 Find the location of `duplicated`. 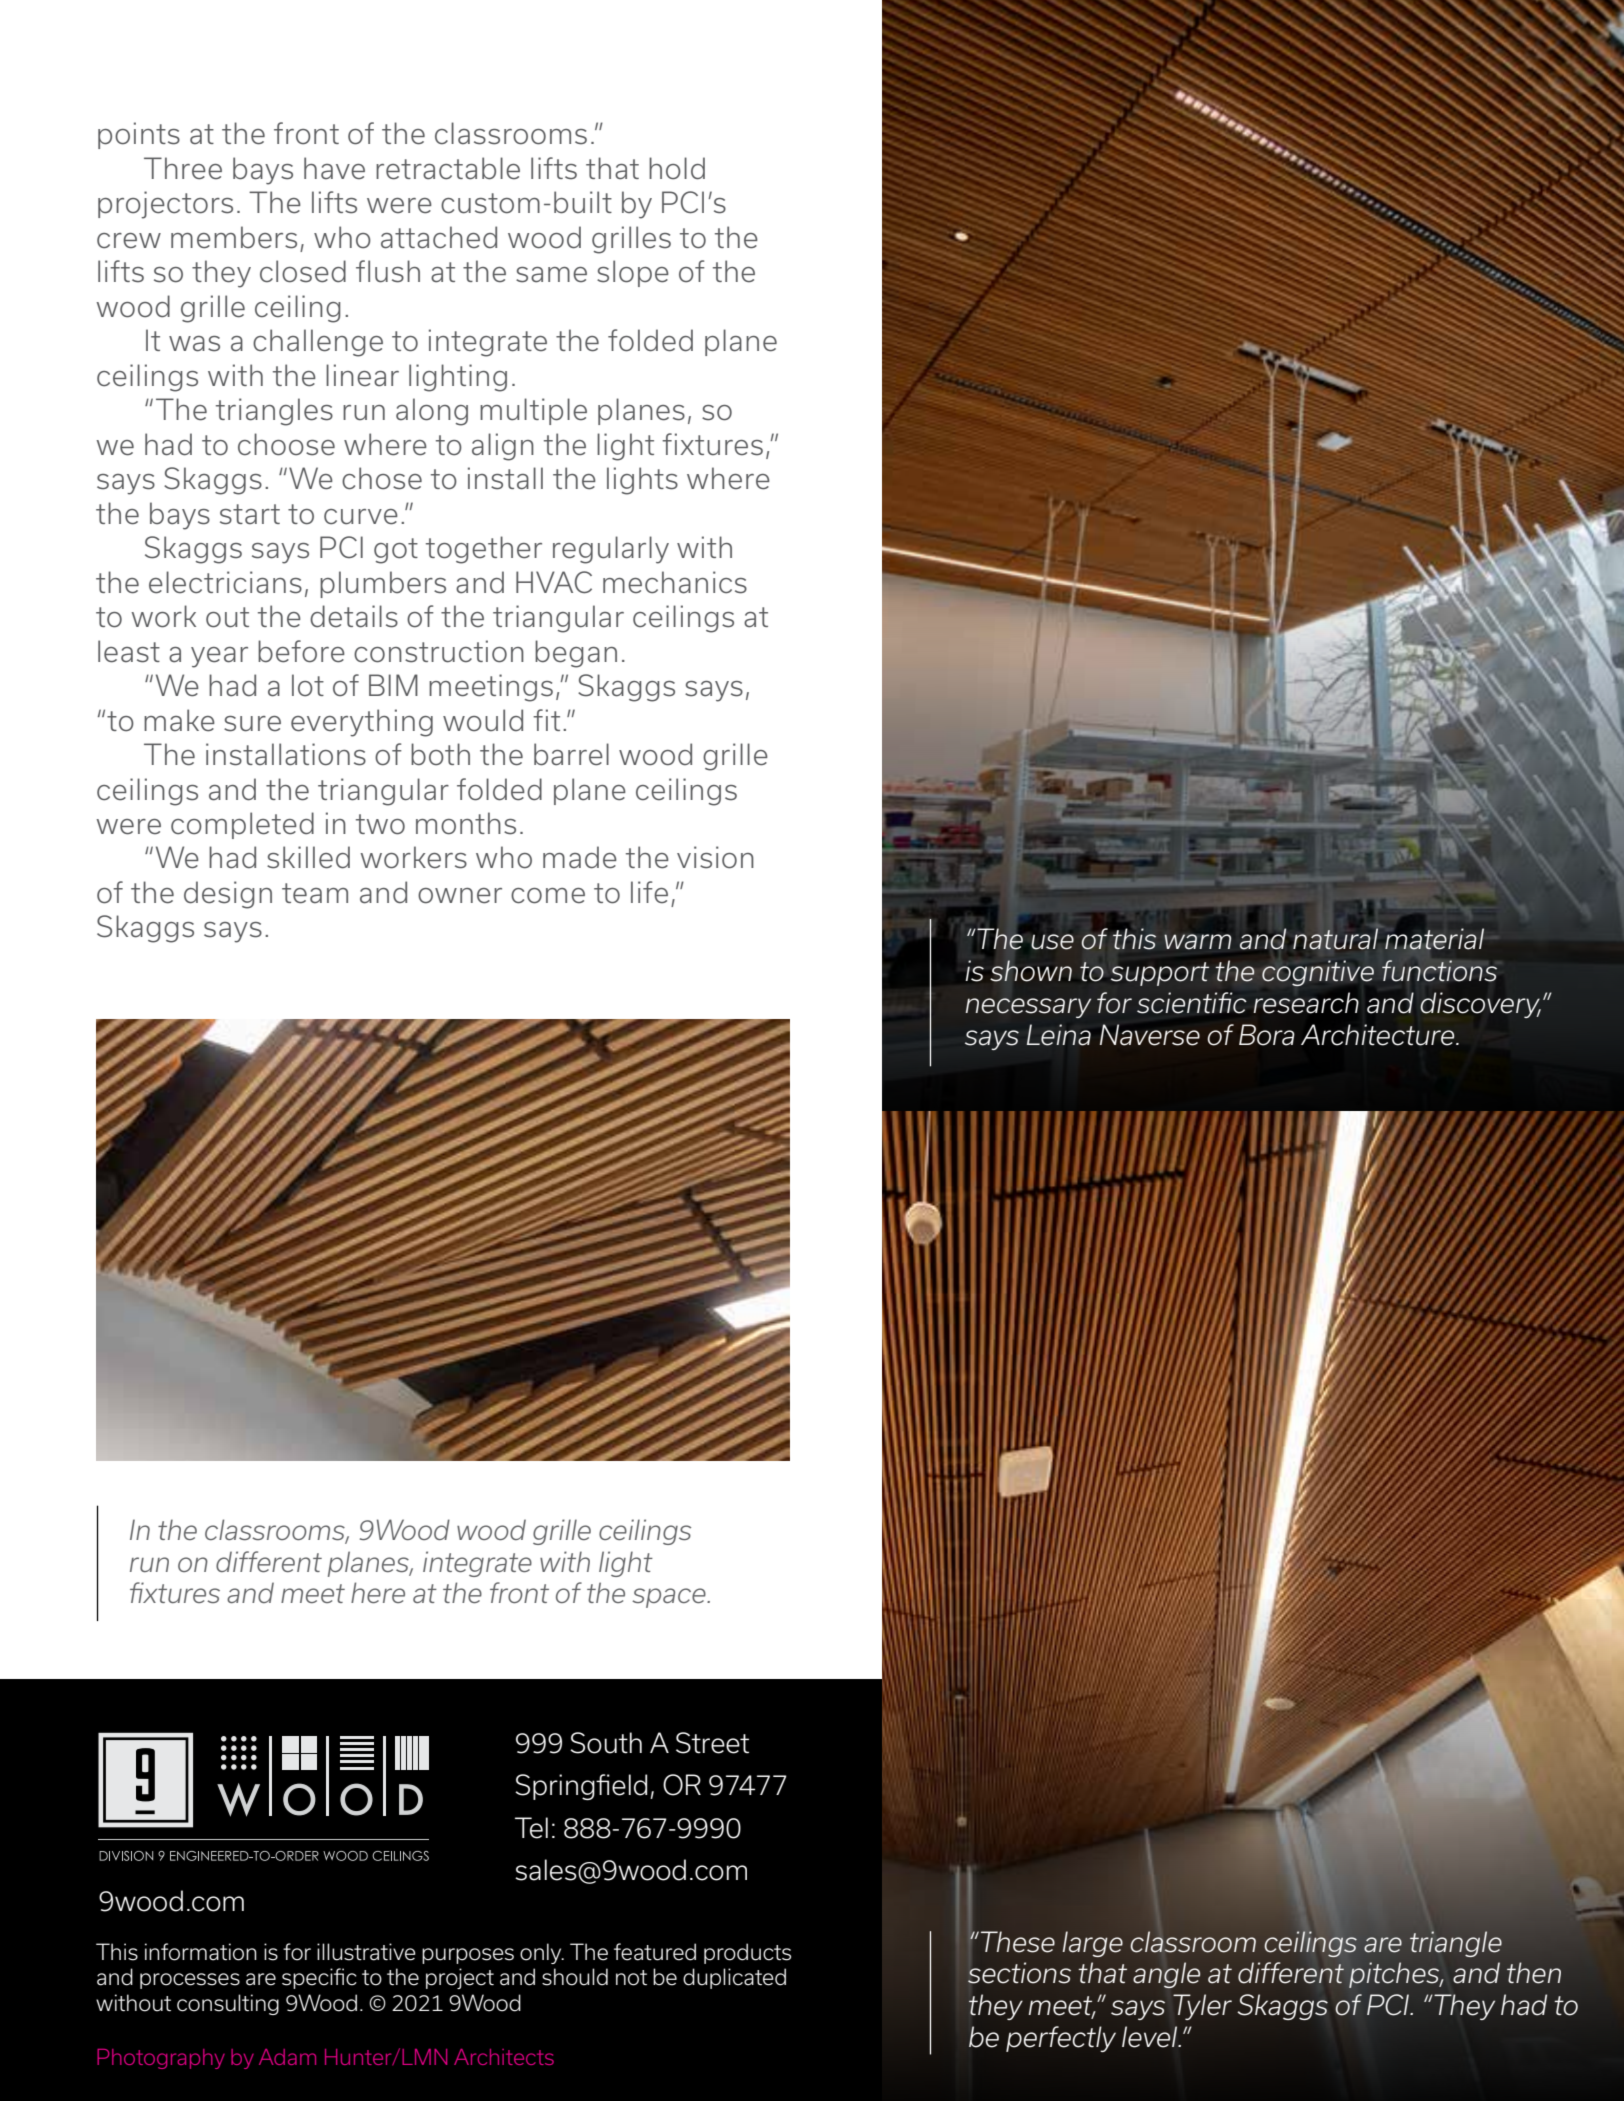

duplicated is located at coordinates (734, 1978).
